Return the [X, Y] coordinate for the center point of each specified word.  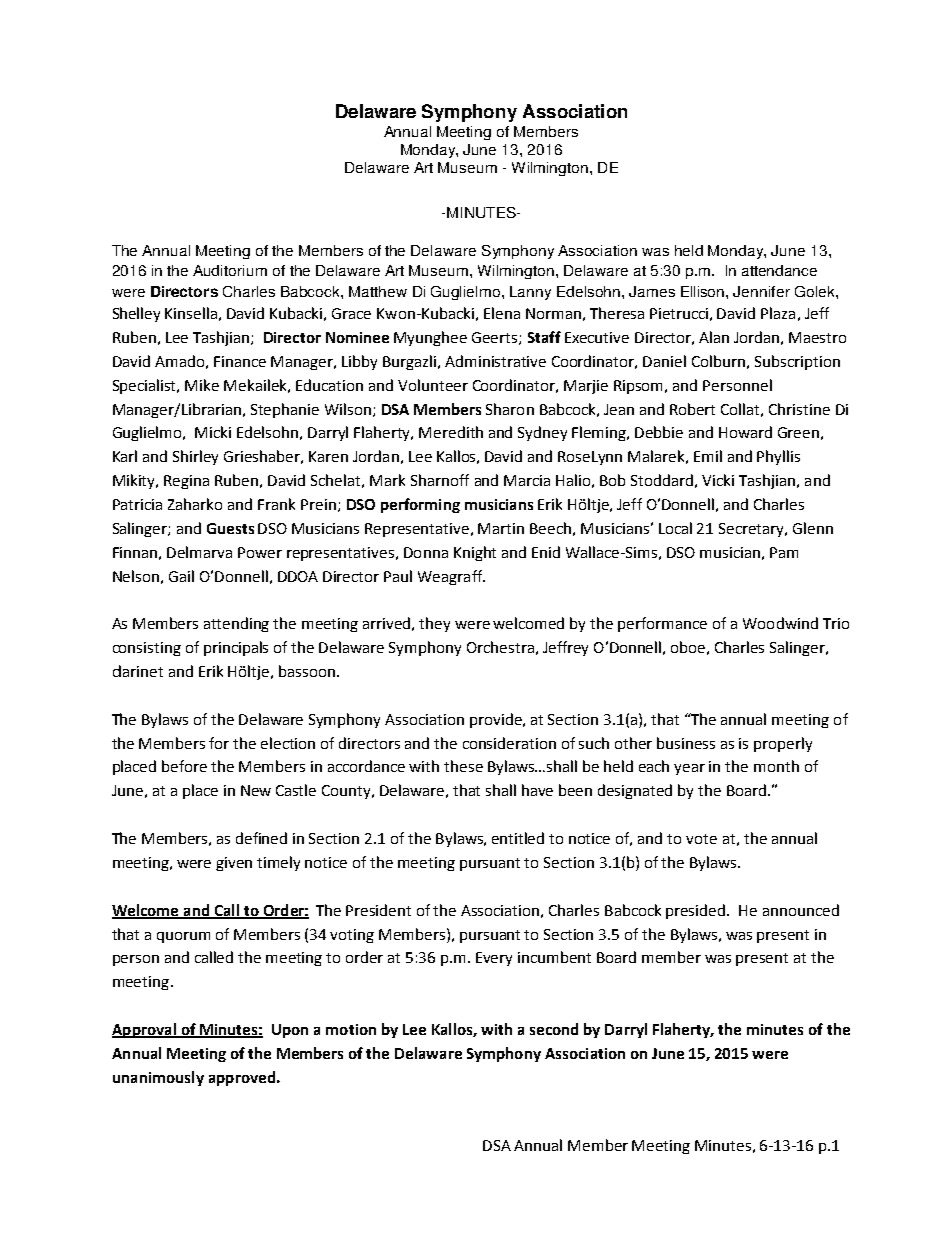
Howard [745, 432]
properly [783, 744]
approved [242, 1078]
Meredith [451, 432]
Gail [181, 576]
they [434, 624]
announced [801, 910]
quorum [183, 937]
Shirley [195, 457]
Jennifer [761, 291]
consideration [509, 743]
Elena [502, 313]
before [184, 766]
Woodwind [780, 623]
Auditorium [230, 270]
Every [494, 959]
